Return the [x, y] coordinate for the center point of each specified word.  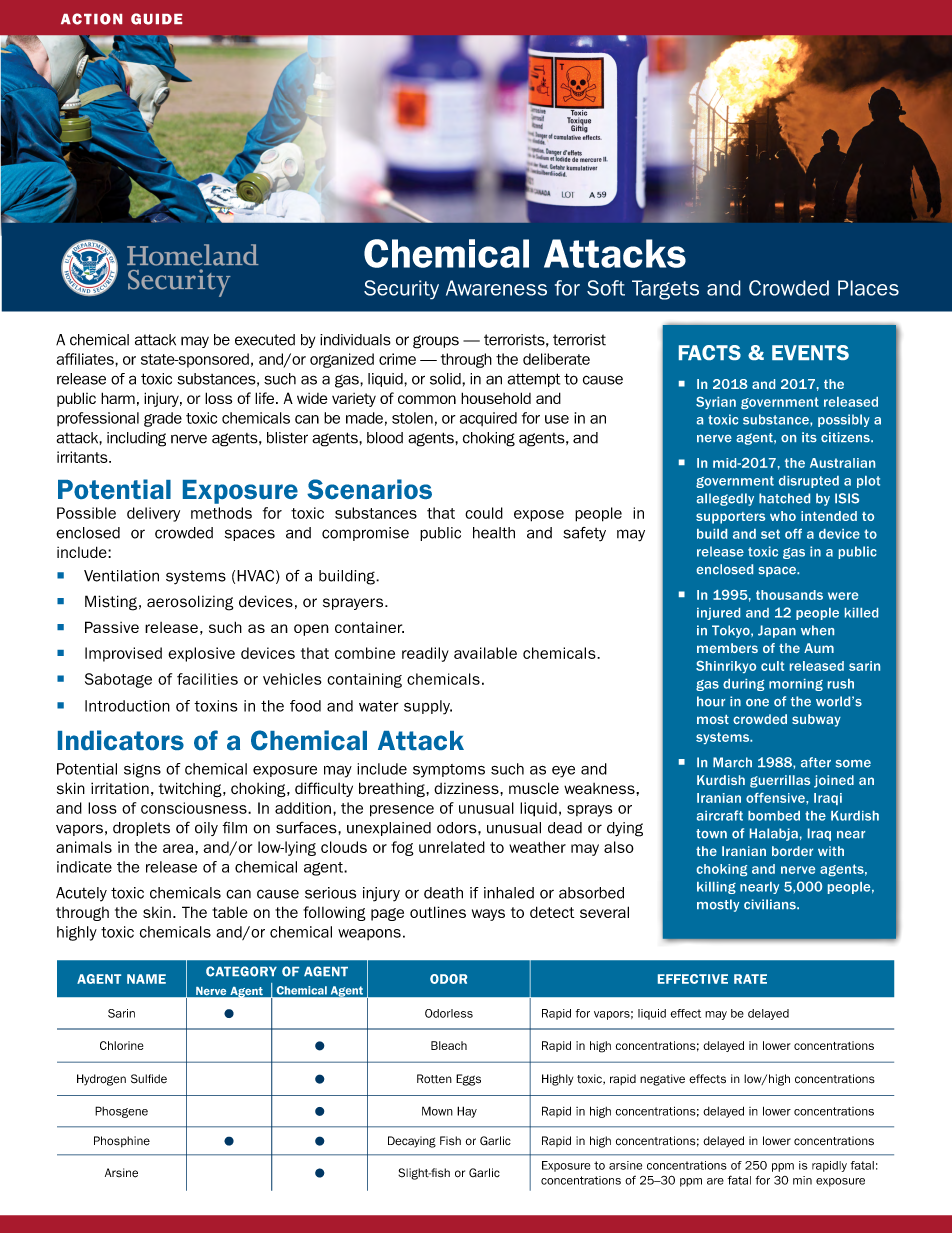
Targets [665, 290]
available [485, 653]
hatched [784, 498]
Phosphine [122, 1141]
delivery [153, 514]
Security [401, 290]
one [757, 703]
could [484, 513]
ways [488, 915]
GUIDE [156, 19]
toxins [215, 706]
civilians [771, 904]
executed [265, 340]
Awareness [496, 288]
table [230, 912]
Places [868, 288]
